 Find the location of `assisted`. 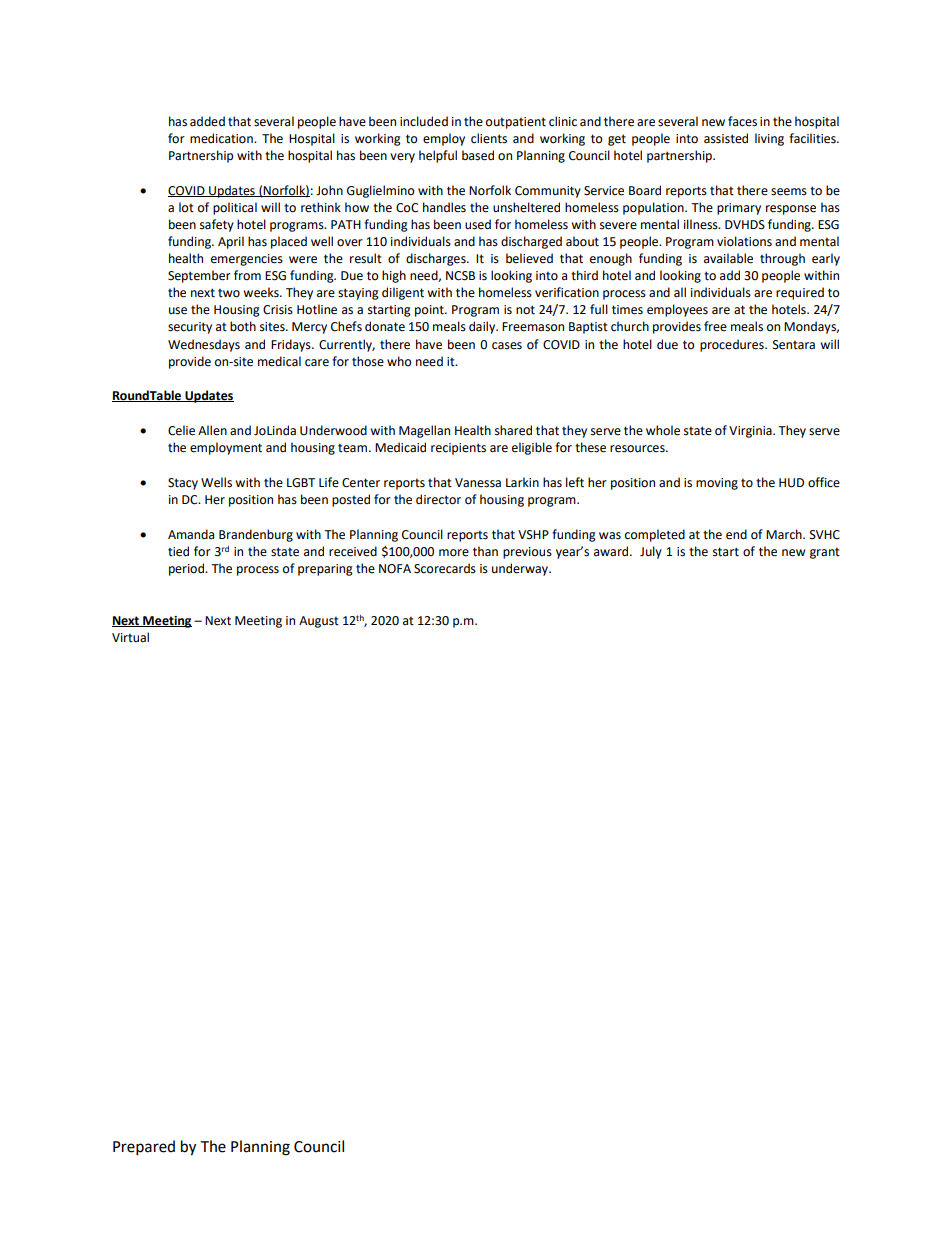

assisted is located at coordinates (726, 138).
